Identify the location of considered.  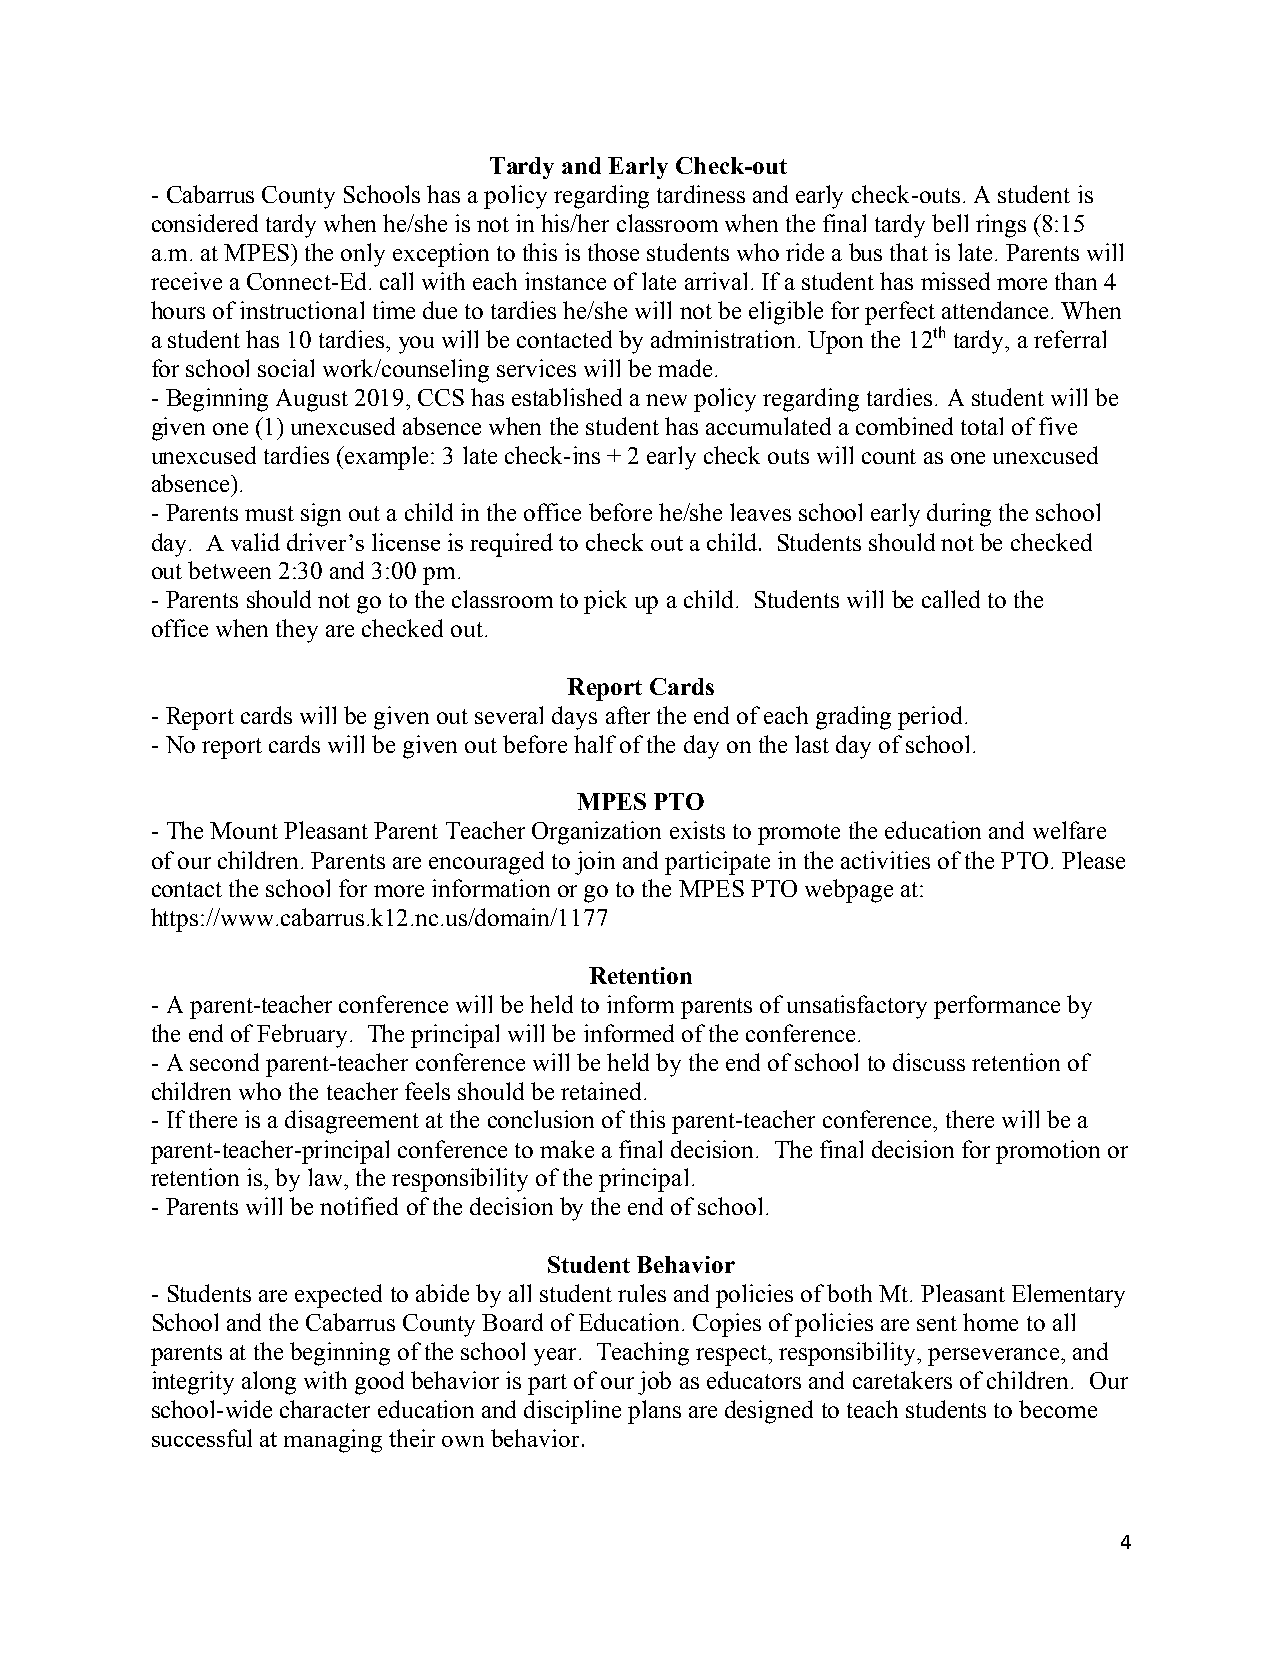
(205, 223).
